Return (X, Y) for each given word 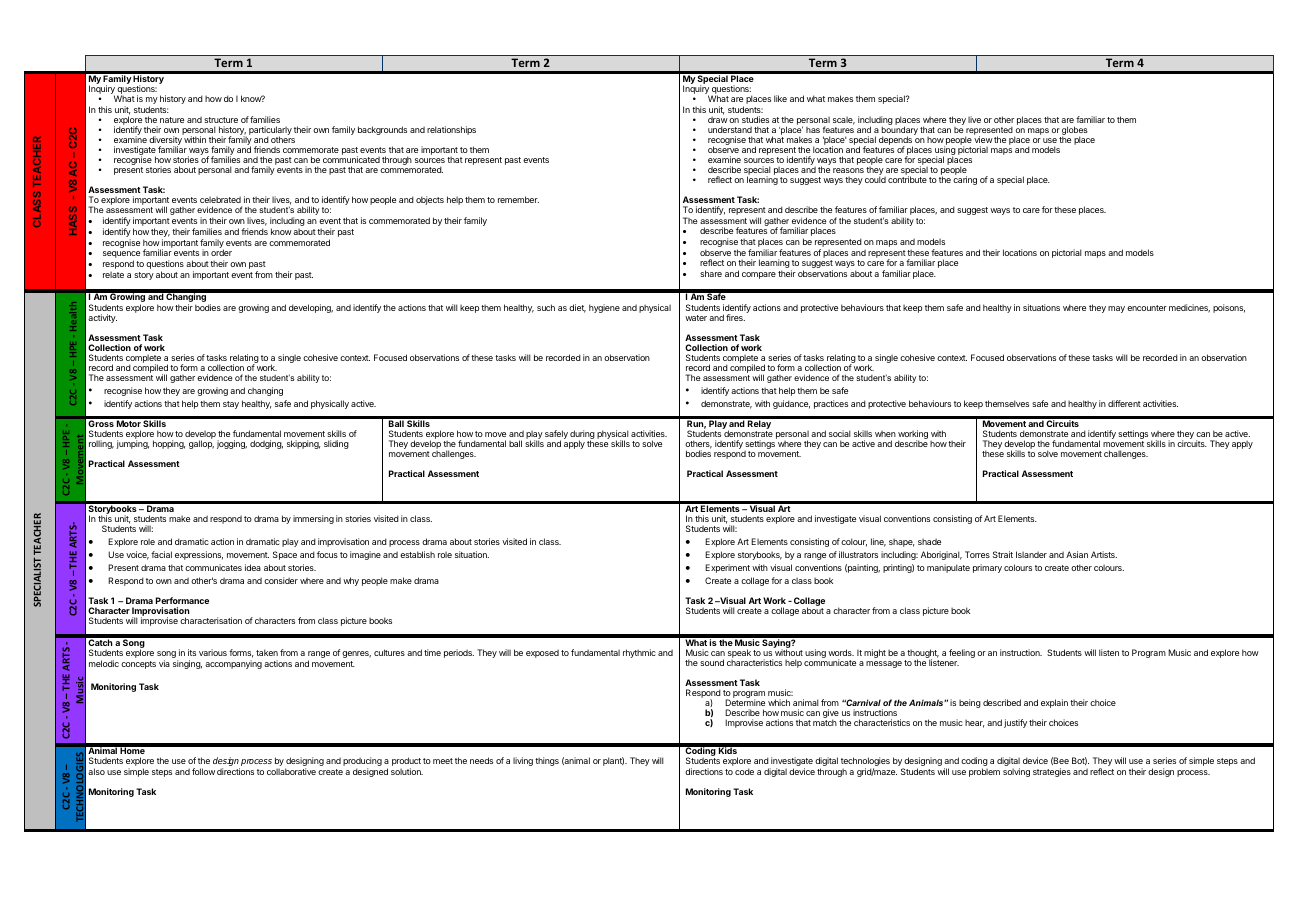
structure (221, 120)
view (983, 139)
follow (203, 771)
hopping (169, 444)
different (1124, 403)
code (744, 771)
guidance (791, 404)
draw (718, 118)
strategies (1052, 772)
